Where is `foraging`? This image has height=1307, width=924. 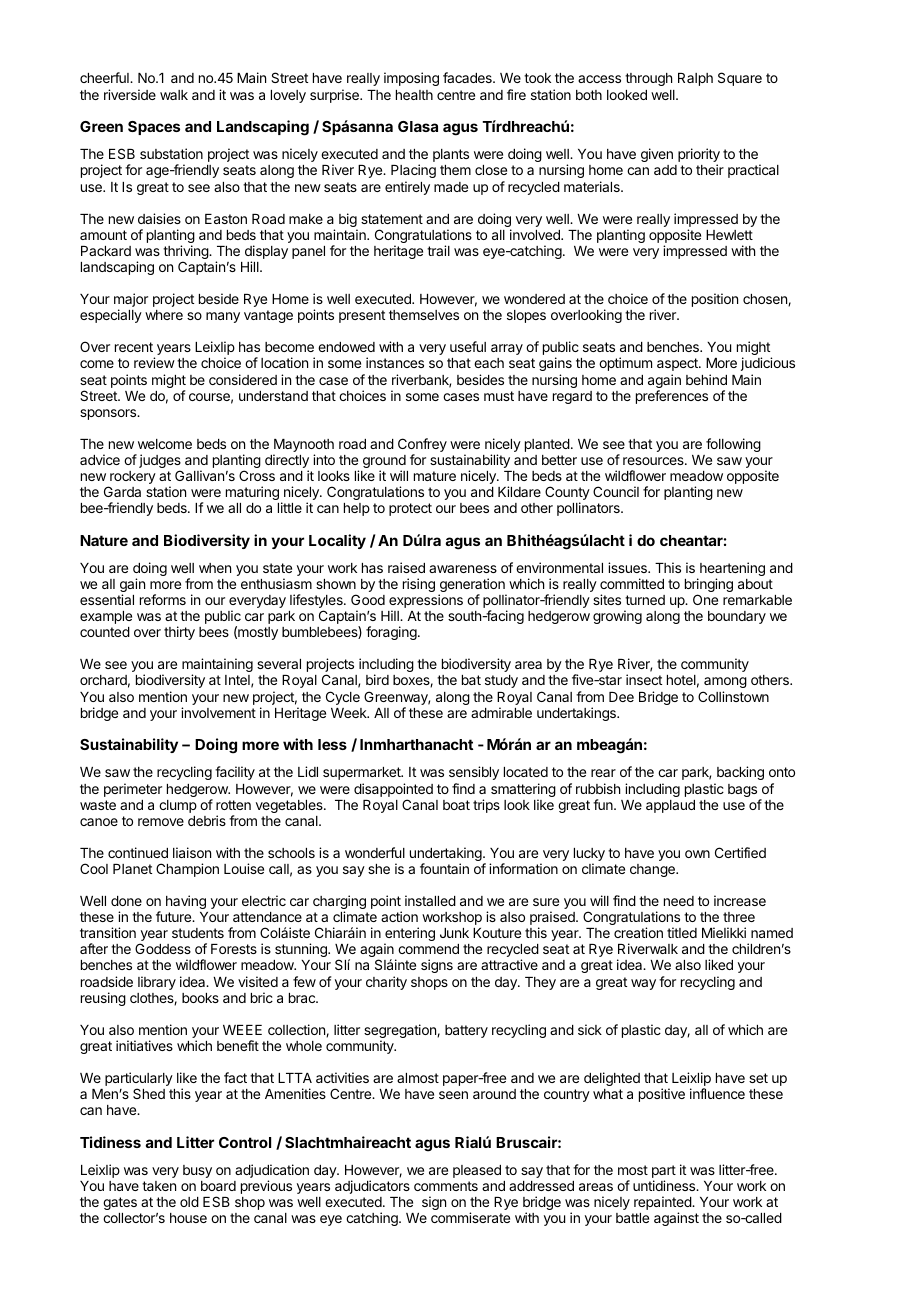 foraging is located at coordinates (391, 633).
